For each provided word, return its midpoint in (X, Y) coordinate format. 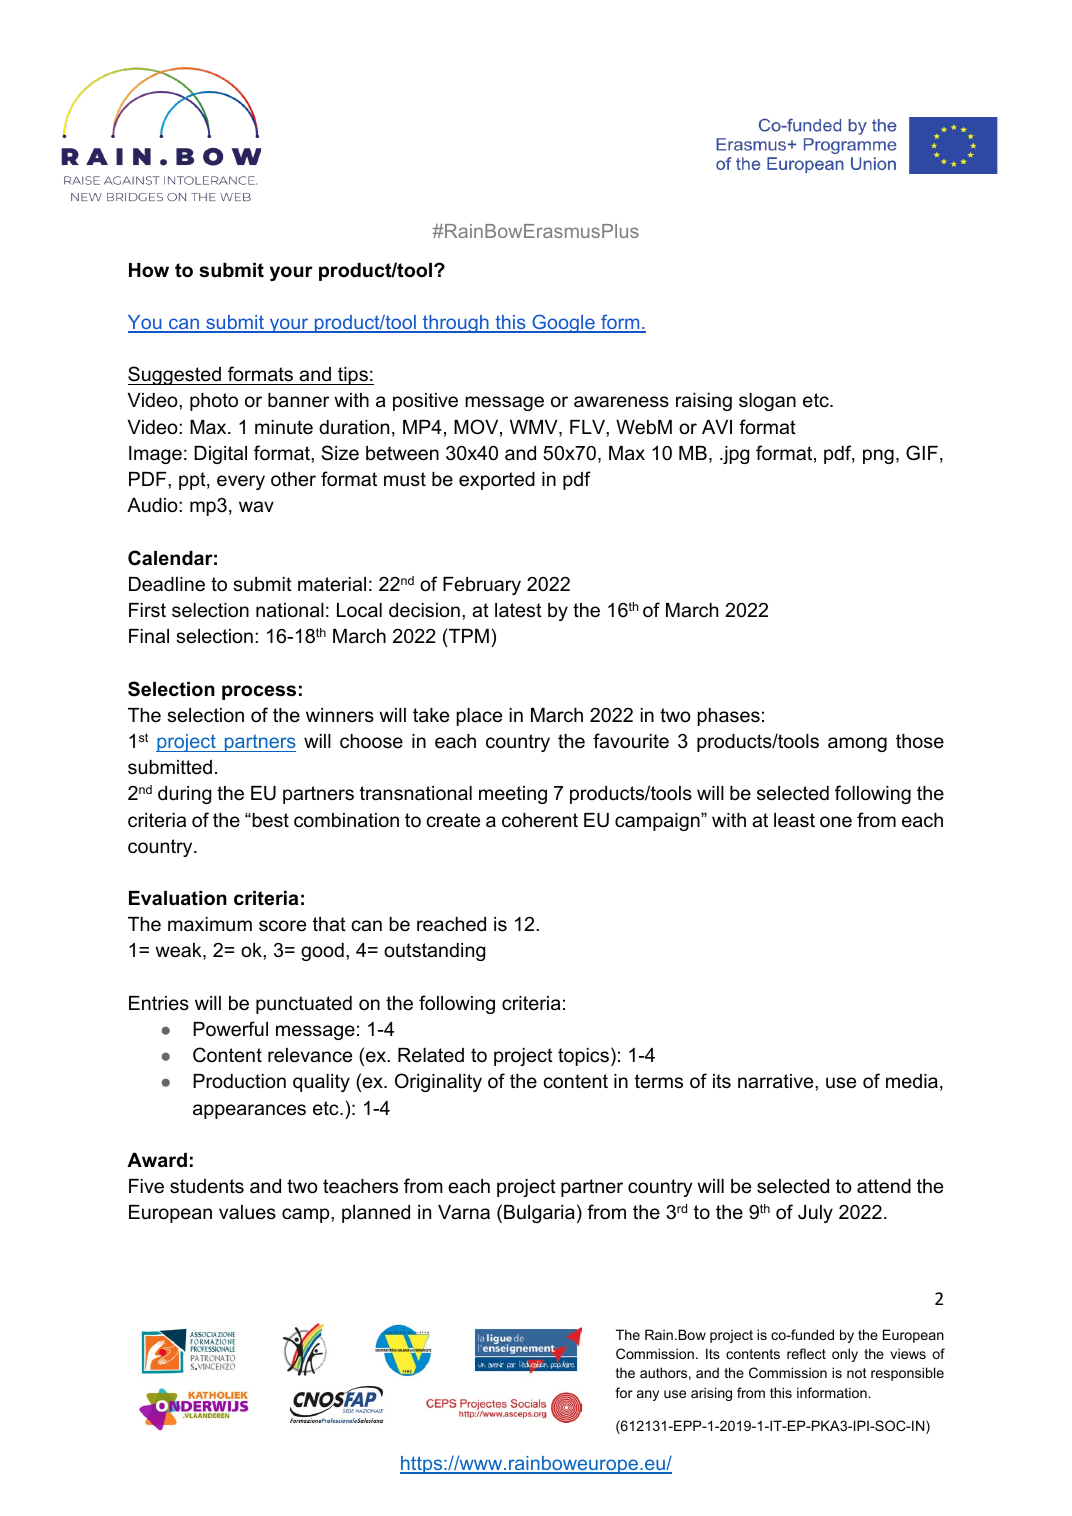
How (149, 270)
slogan (767, 402)
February (482, 586)
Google (563, 323)
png (878, 456)
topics (585, 1056)
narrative (777, 1081)
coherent (540, 820)
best (269, 820)
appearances (249, 1111)
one (836, 822)
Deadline (167, 584)
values (247, 1212)
